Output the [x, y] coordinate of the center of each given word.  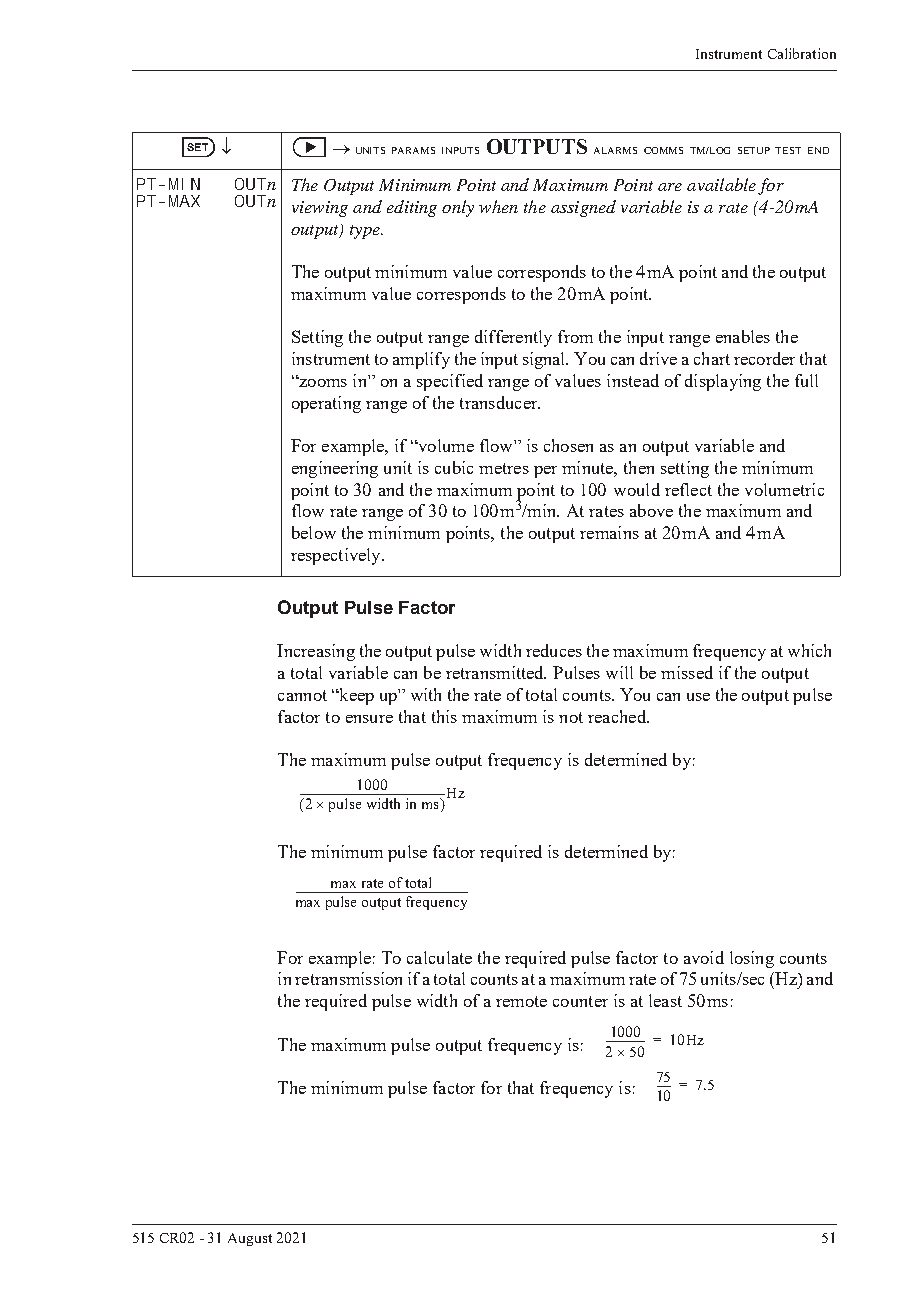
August [250, 1239]
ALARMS [615, 150]
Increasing [316, 652]
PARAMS [413, 150]
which [809, 650]
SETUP [754, 150]
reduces [554, 650]
